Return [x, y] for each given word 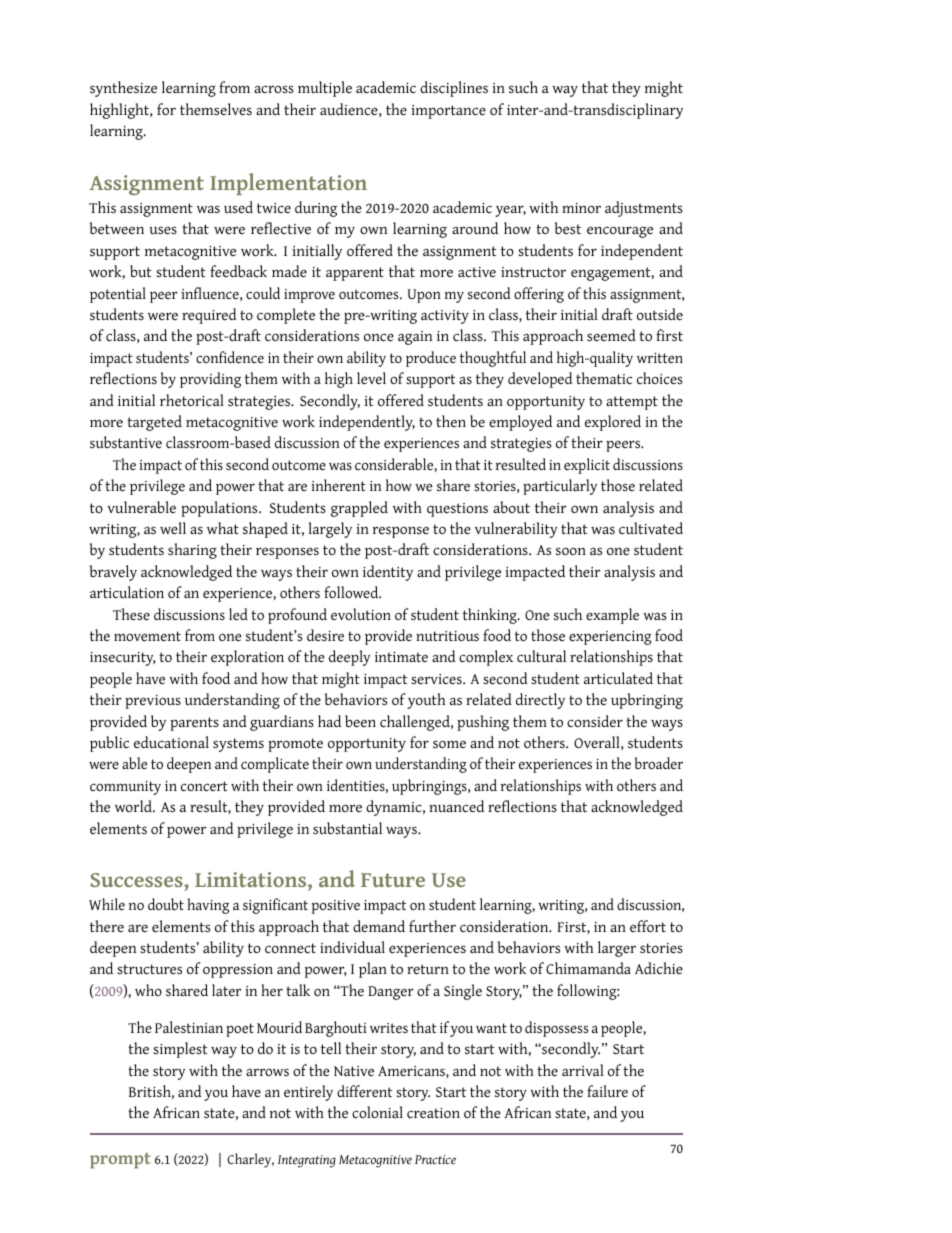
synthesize [123, 89]
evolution [361, 614]
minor [581, 208]
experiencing [610, 638]
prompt [120, 1160]
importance [449, 112]
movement [147, 636]
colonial [377, 1112]
